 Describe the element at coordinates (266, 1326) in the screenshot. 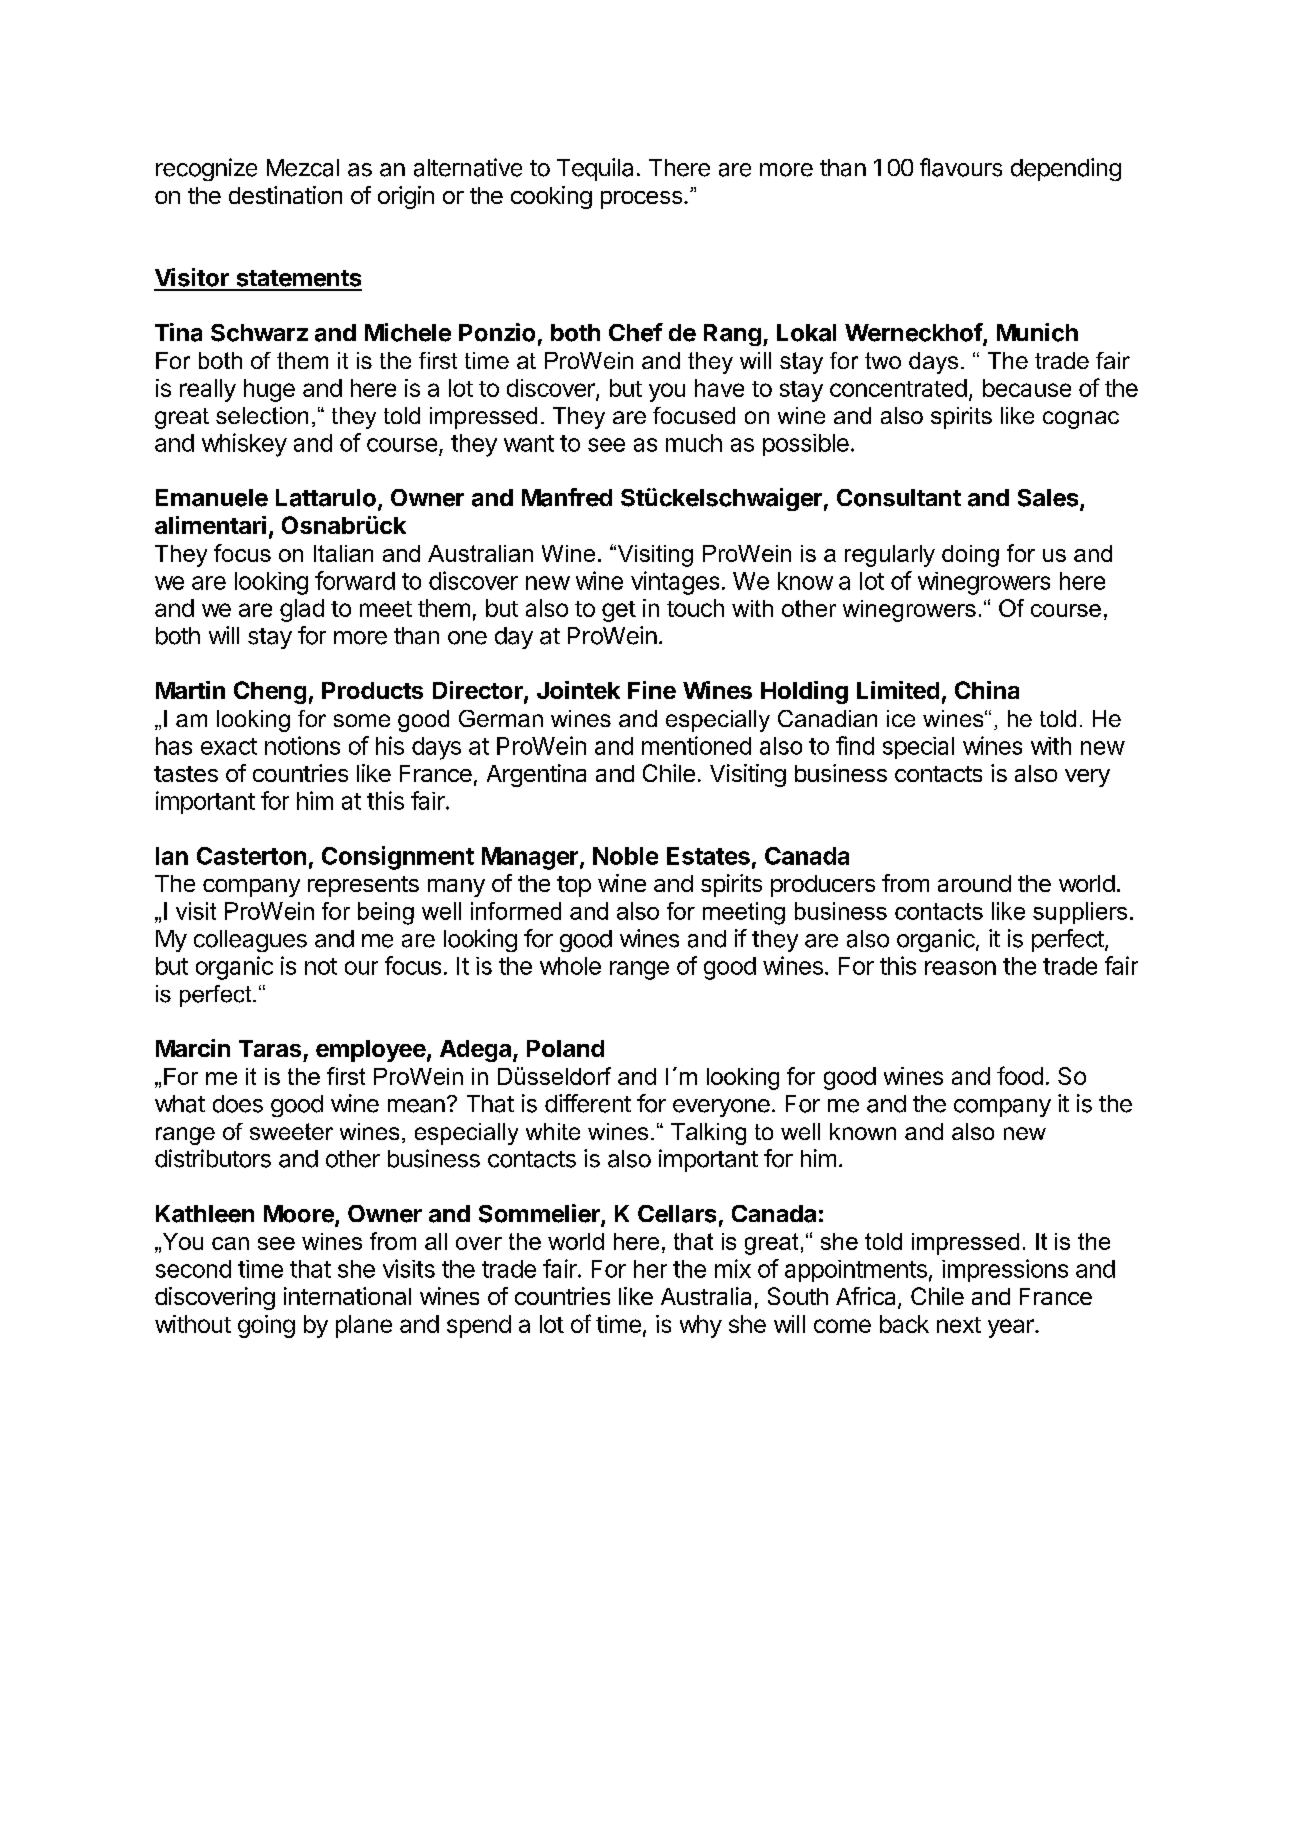

I see `going` at that location.
